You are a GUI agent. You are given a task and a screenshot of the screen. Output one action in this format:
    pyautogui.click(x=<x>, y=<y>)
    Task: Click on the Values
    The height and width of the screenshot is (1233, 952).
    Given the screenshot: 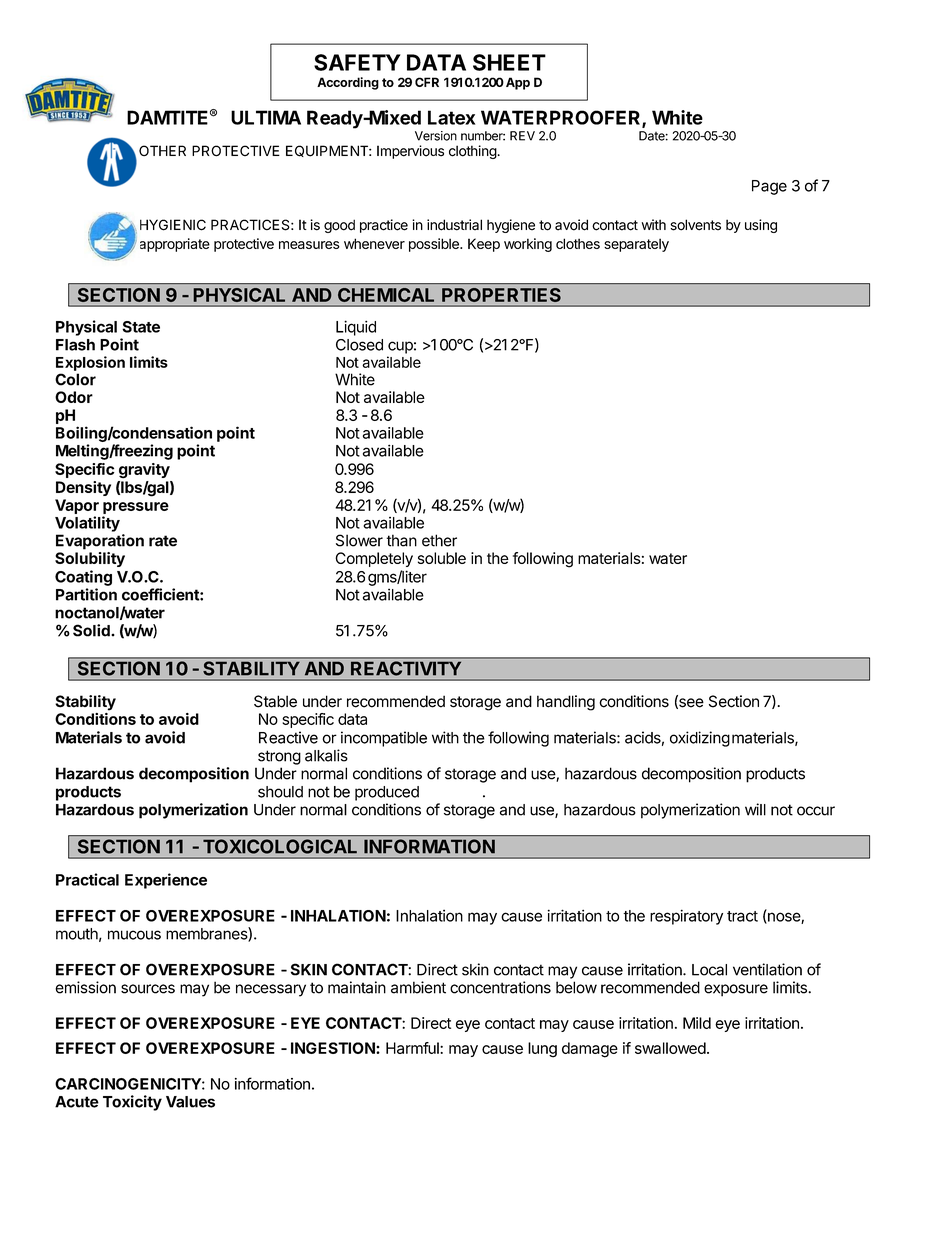 What is the action you would take?
    pyautogui.click(x=190, y=1102)
